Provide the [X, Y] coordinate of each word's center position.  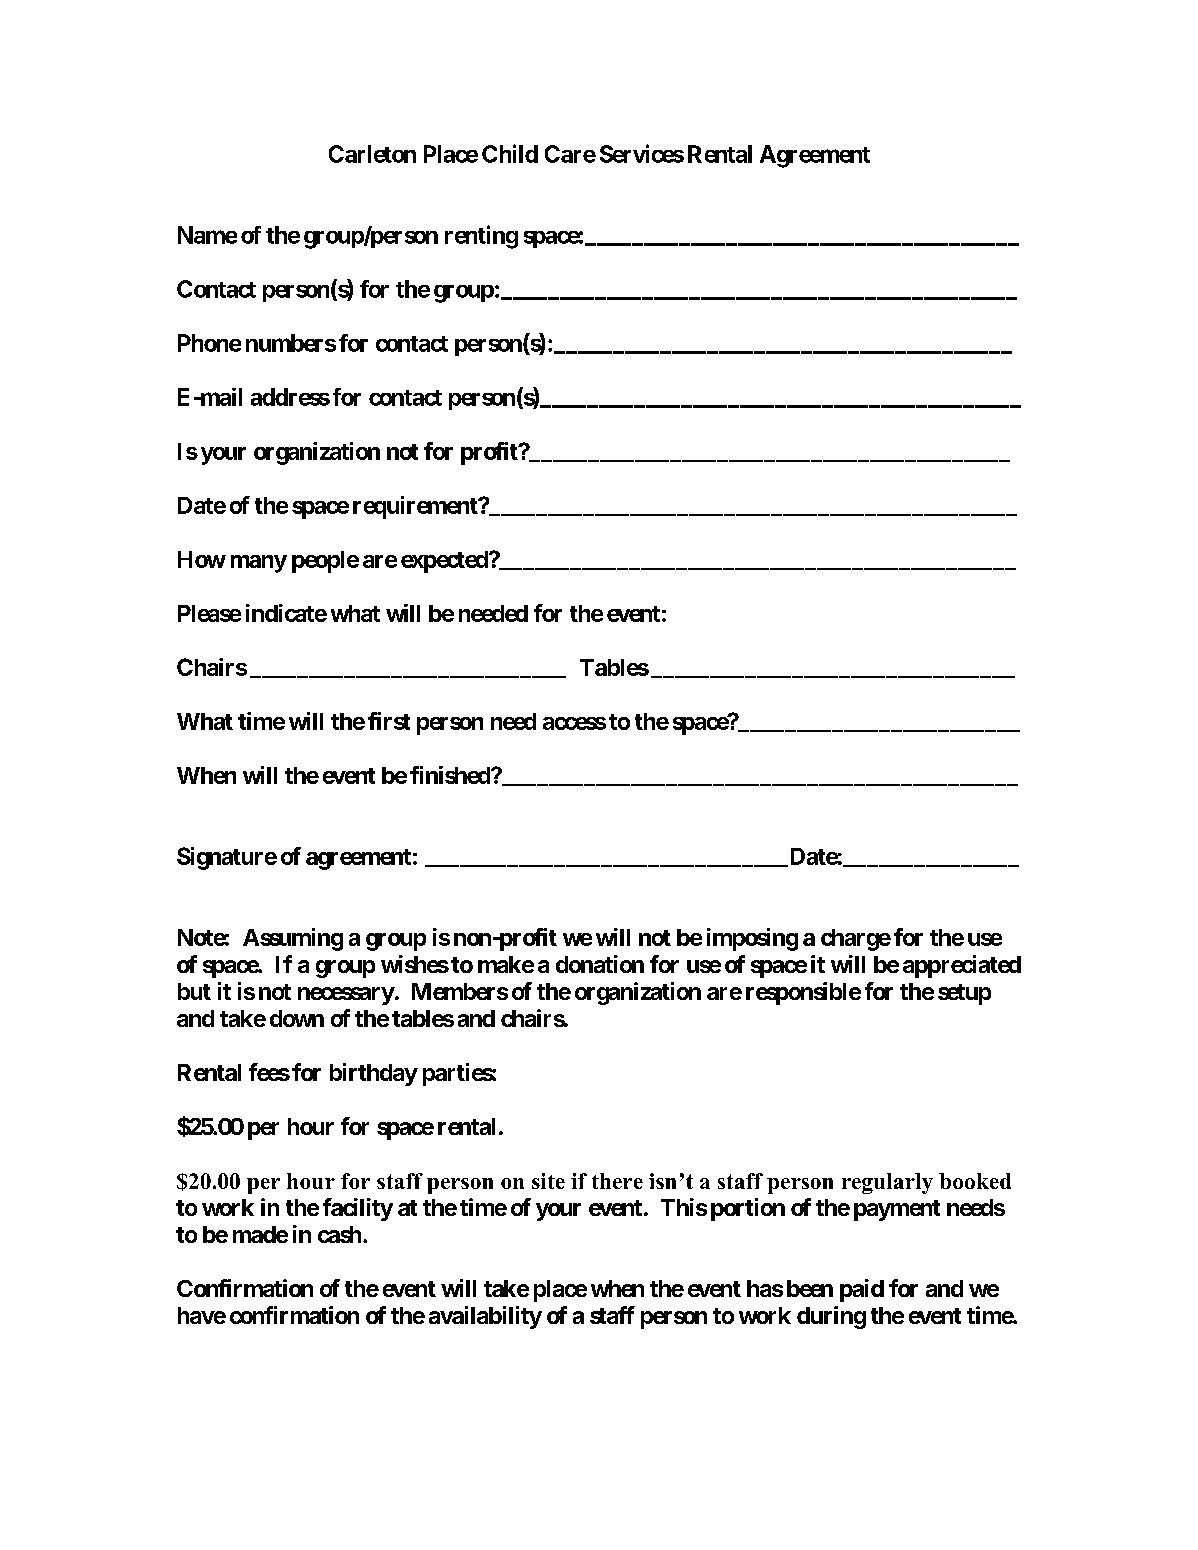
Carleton [372, 154]
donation [600, 964]
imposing [752, 939]
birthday [374, 1074]
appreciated [962, 966]
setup [964, 994]
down [297, 1018]
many [259, 564]
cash [339, 1234]
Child [510, 153]
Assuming [293, 939]
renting [481, 237]
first [389, 721]
